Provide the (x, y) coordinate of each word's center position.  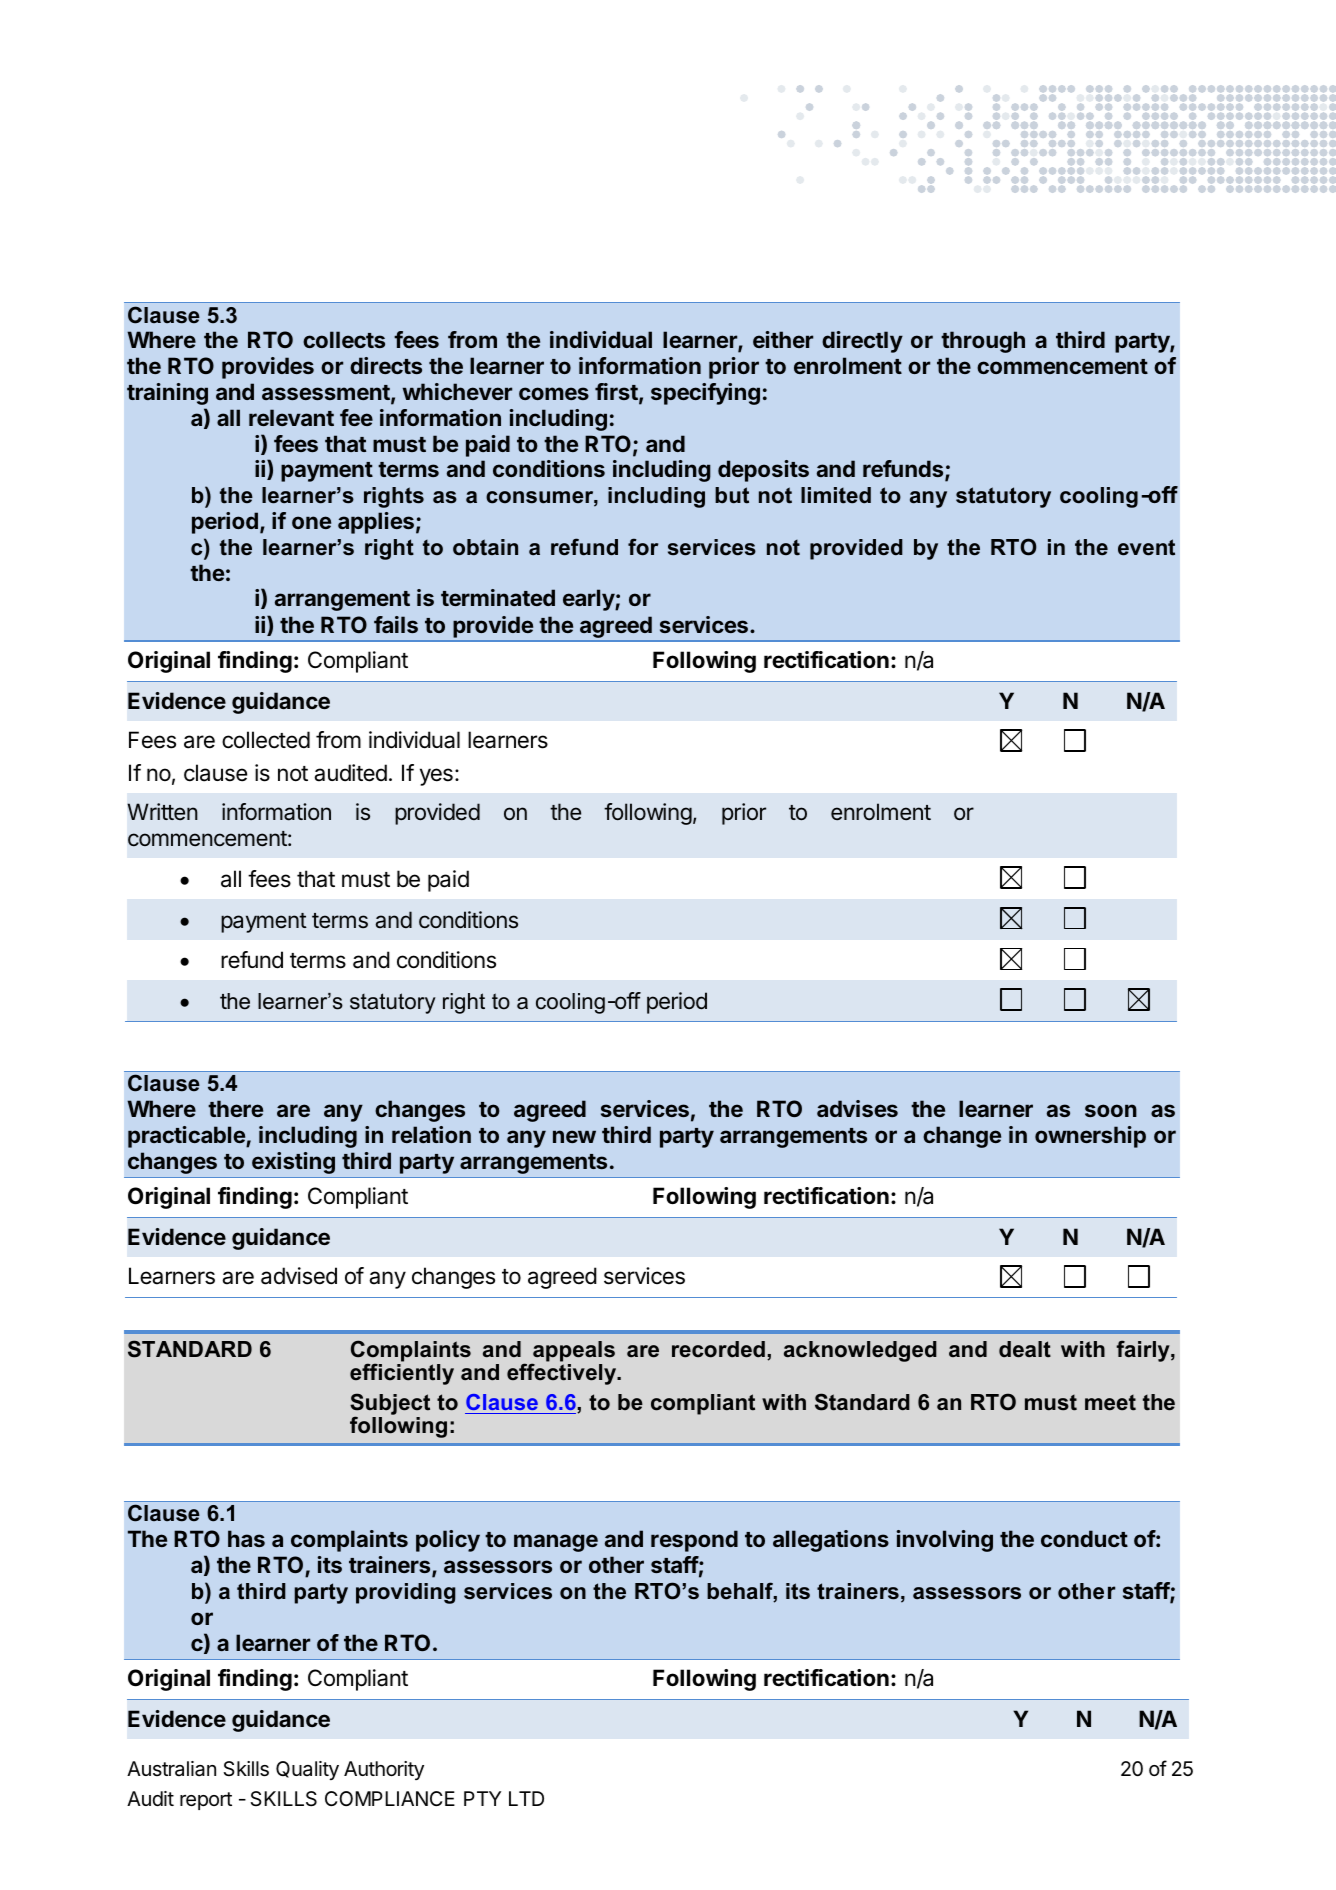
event (1146, 547)
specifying (705, 394)
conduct (1084, 1538)
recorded (718, 1349)
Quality (307, 1770)
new (574, 1136)
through (983, 342)
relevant (291, 417)
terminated (498, 597)
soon (1111, 1110)
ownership (1090, 1137)
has (246, 1538)
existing (293, 1163)
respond (694, 1541)
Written (162, 812)
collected (266, 740)
